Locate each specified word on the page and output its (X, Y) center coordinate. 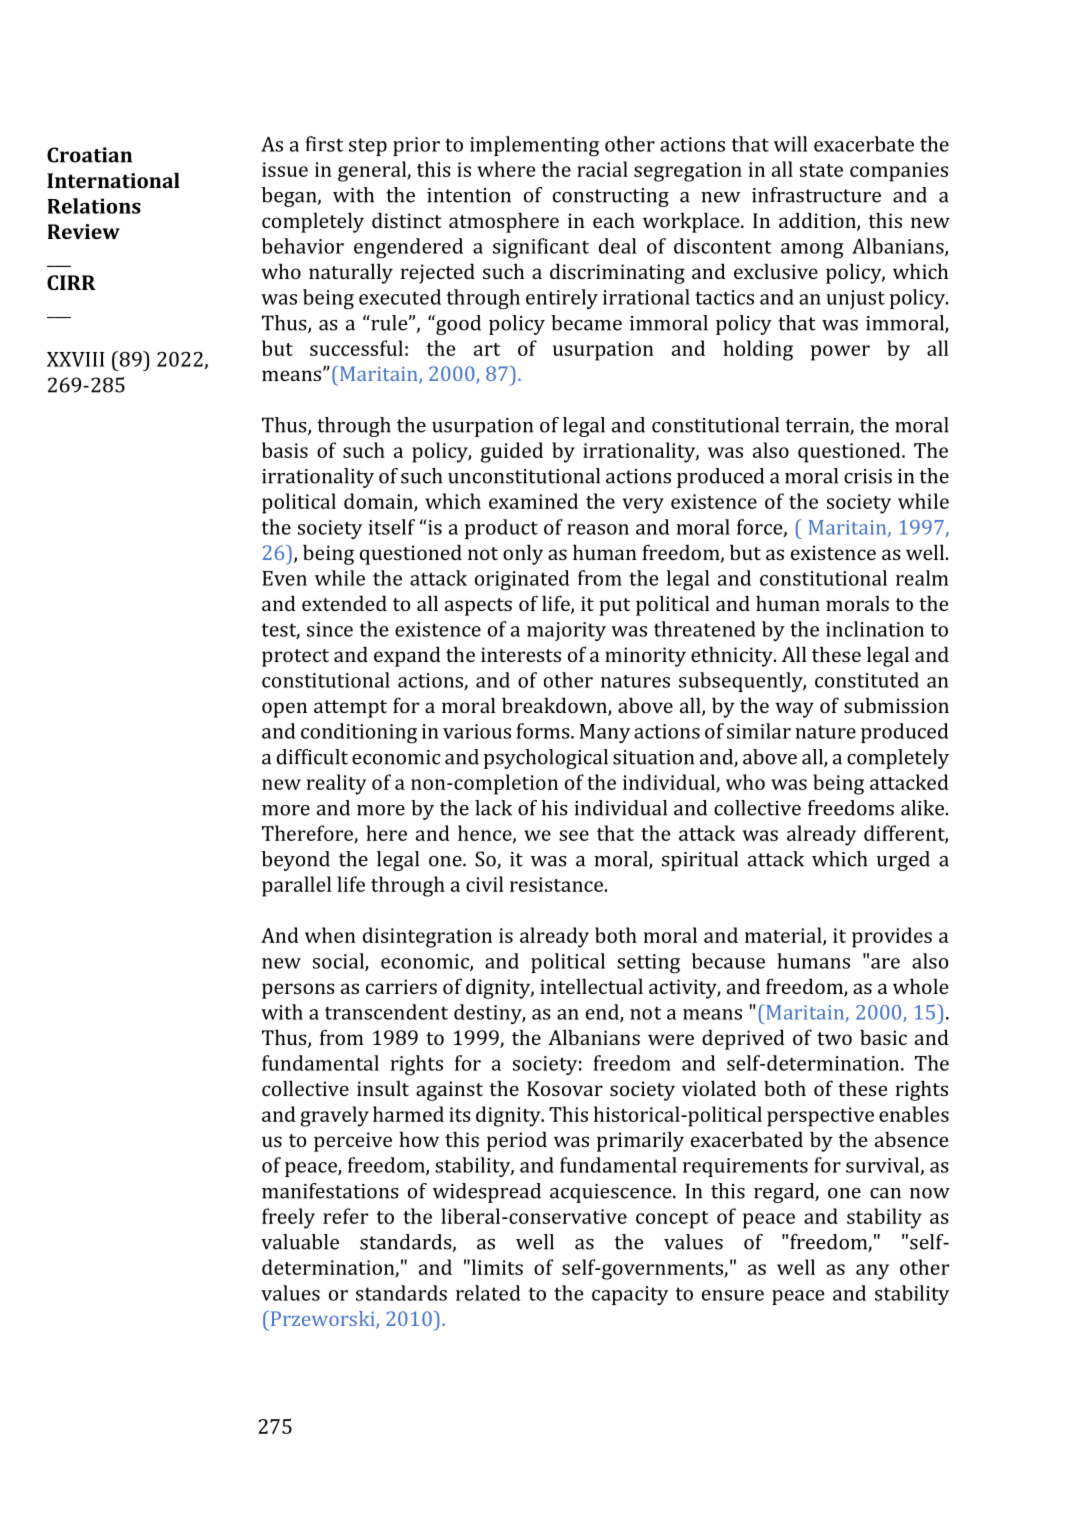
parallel (296, 886)
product (501, 529)
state (821, 170)
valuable (300, 1242)
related (488, 1293)
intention (469, 195)
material (784, 936)
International (113, 180)
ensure (733, 1295)
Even (284, 578)
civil (484, 884)
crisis (868, 476)
